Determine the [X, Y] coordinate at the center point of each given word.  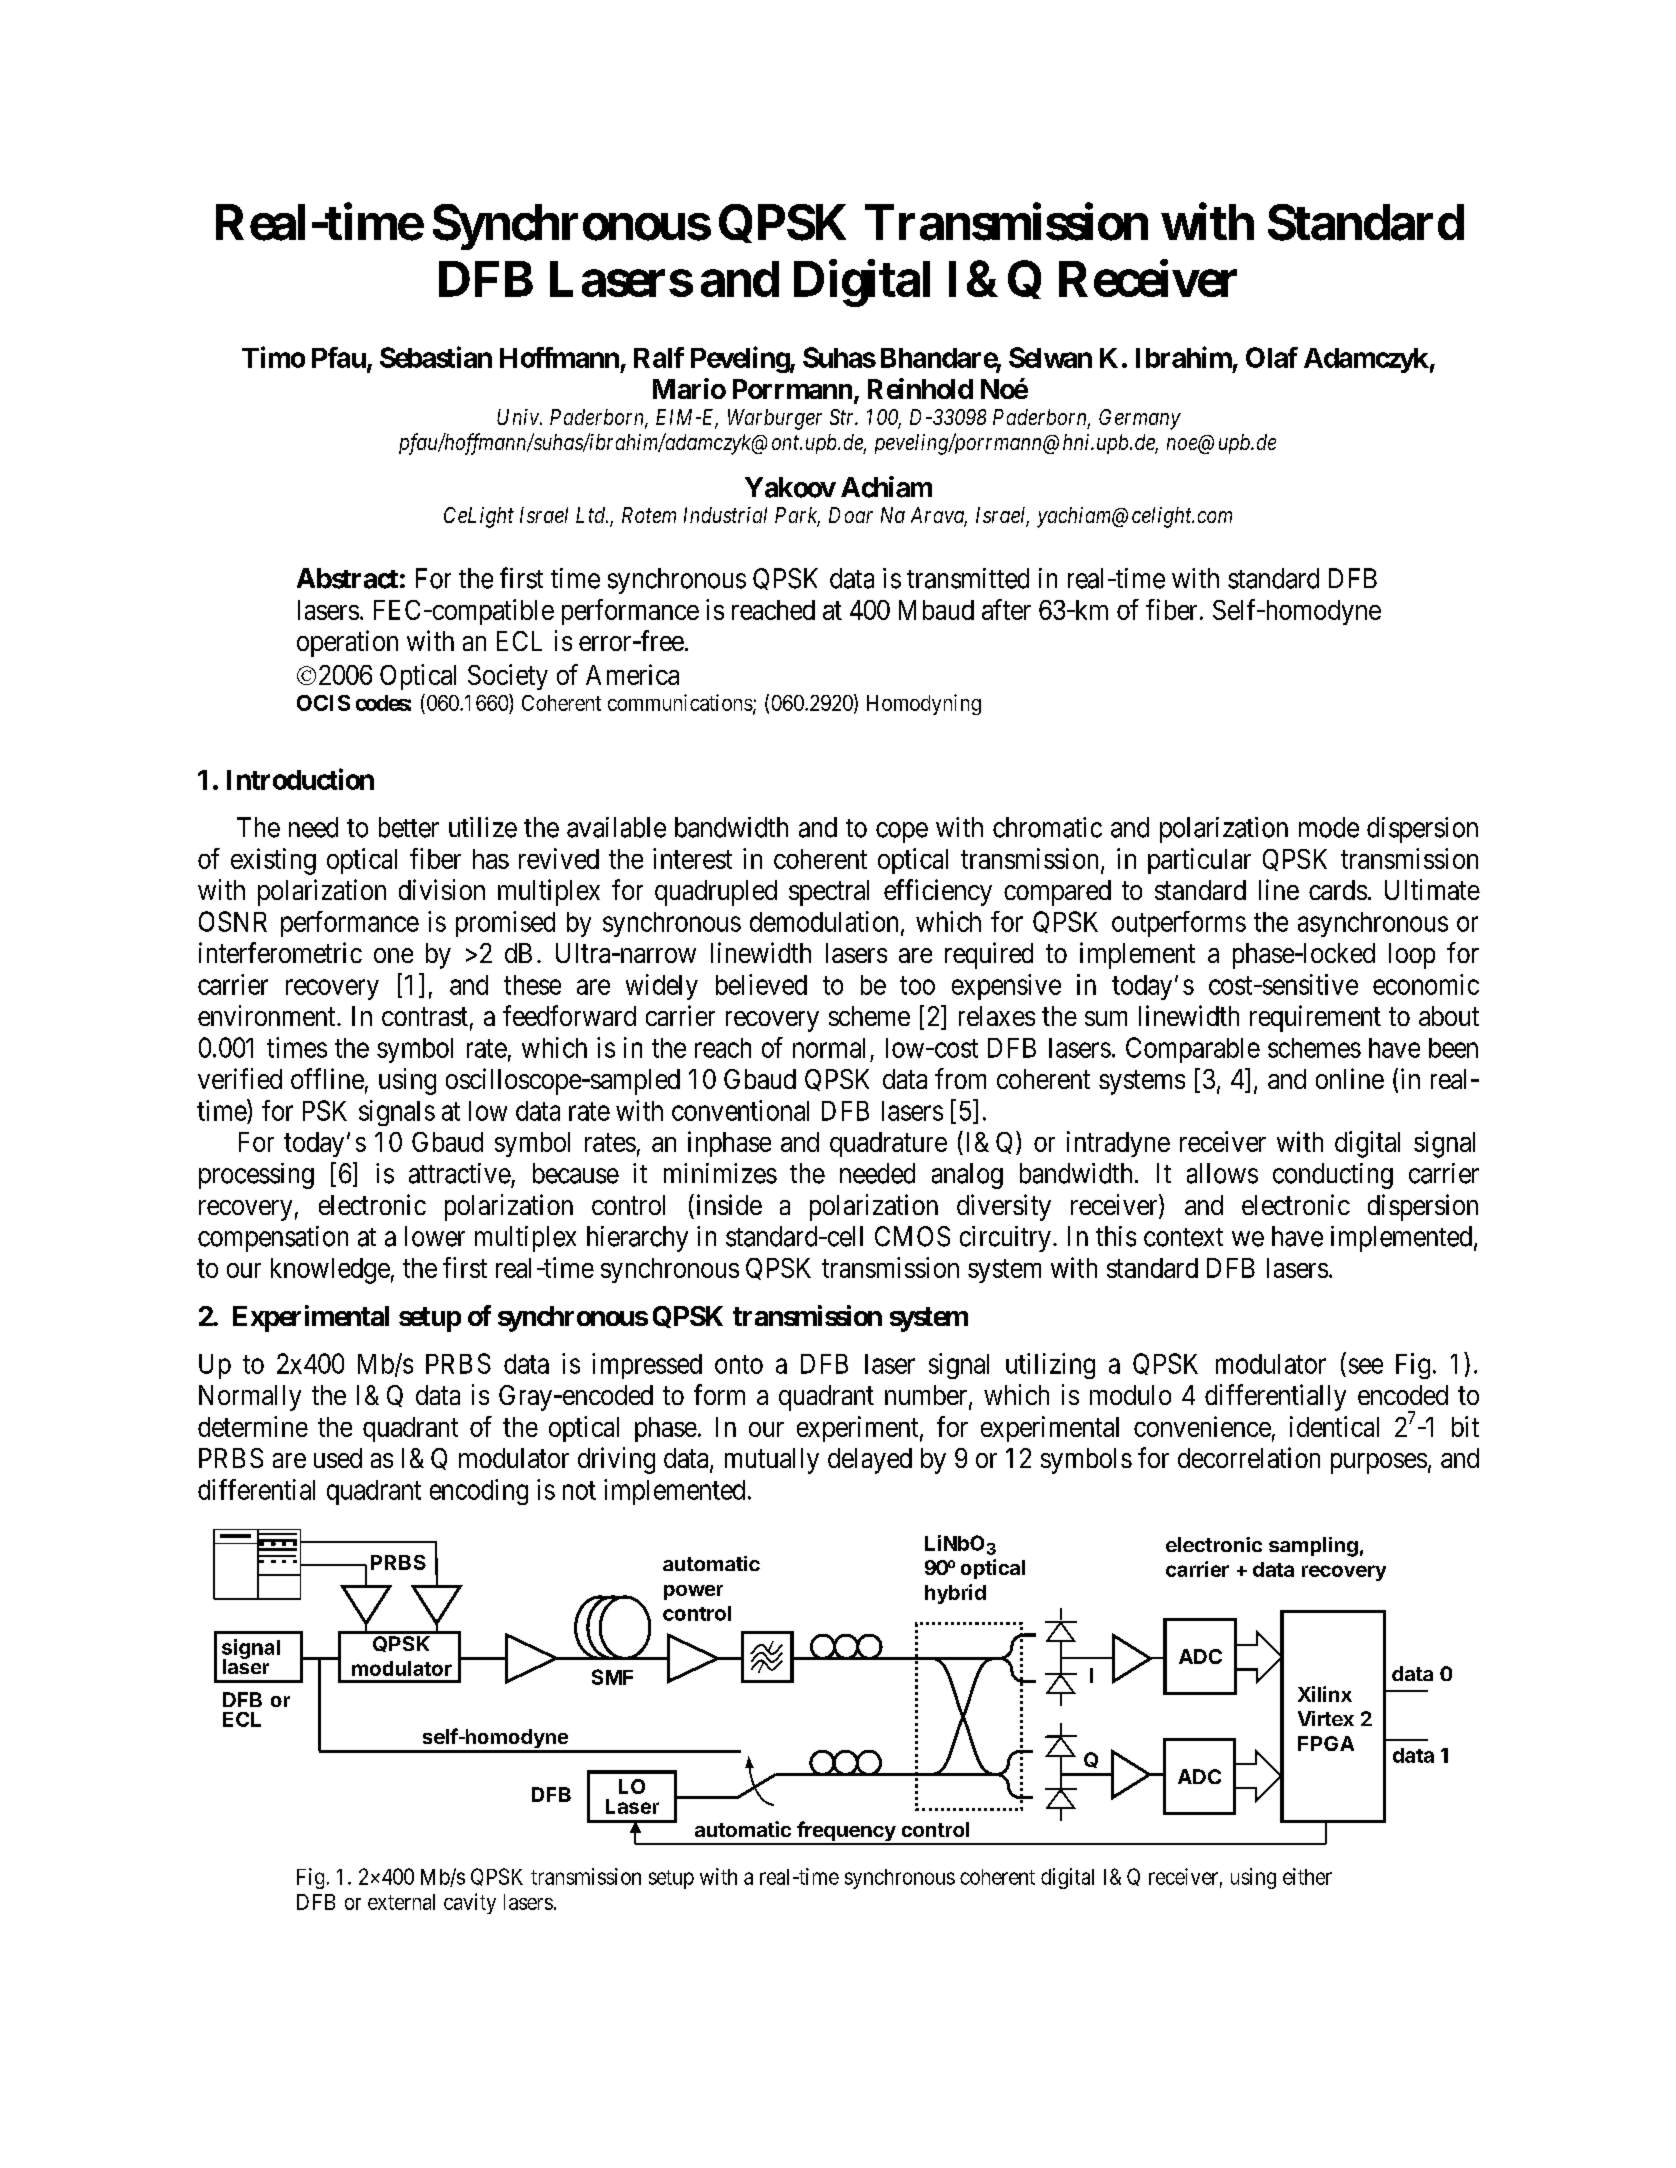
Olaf [1272, 357]
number [927, 1396]
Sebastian [436, 357]
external [401, 1902]
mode [1329, 827]
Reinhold [920, 388]
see [1366, 1366]
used [338, 1458]
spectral [829, 893]
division [442, 889]
